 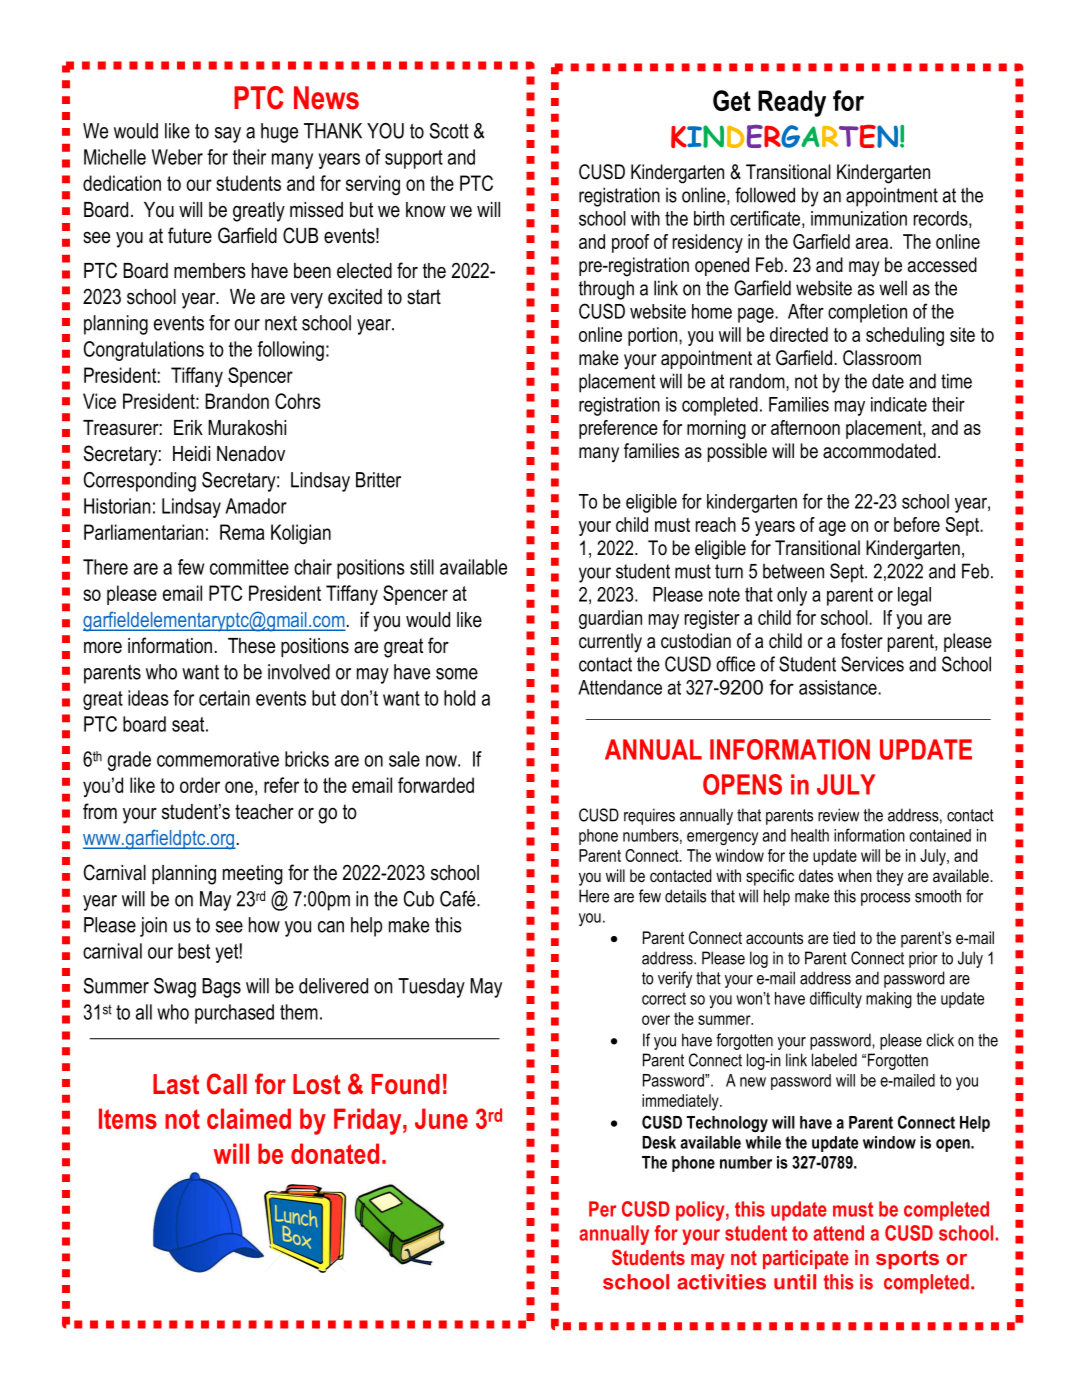 I want to click on forwarded, so click(x=436, y=785).
